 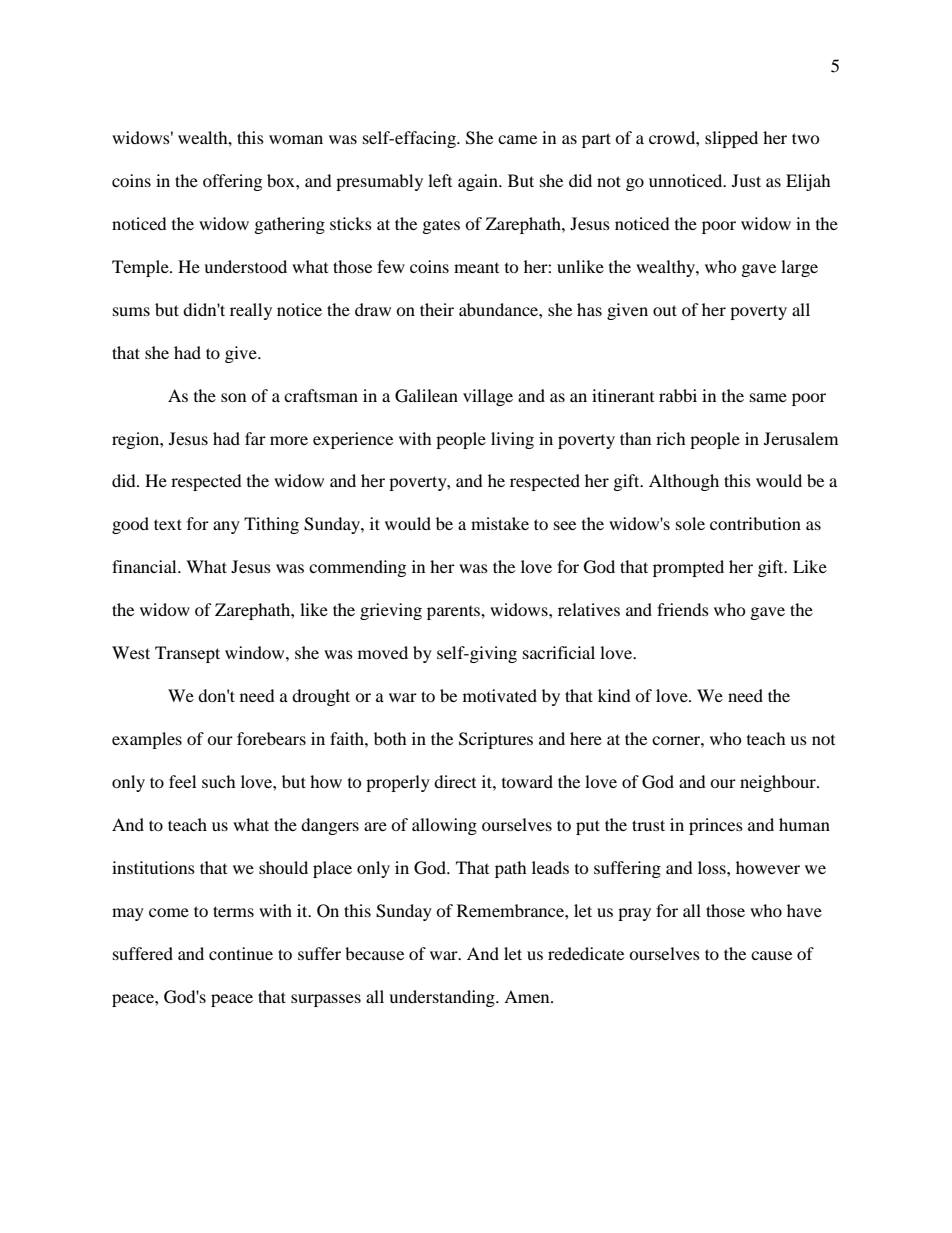 What do you see at coordinates (232, 182) in the screenshot?
I see `offering` at bounding box center [232, 182].
